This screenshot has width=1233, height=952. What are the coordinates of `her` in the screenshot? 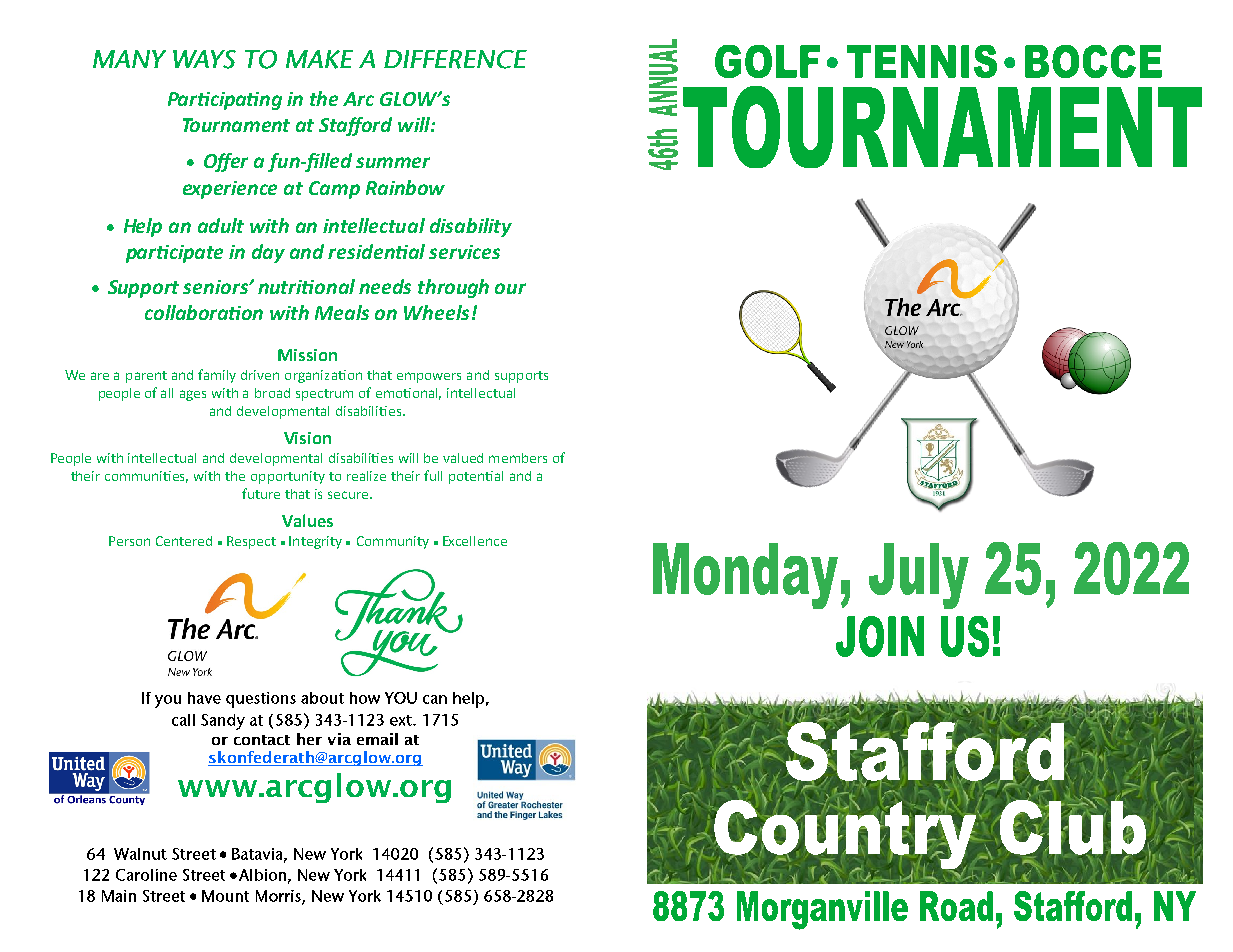 It's located at (309, 739).
